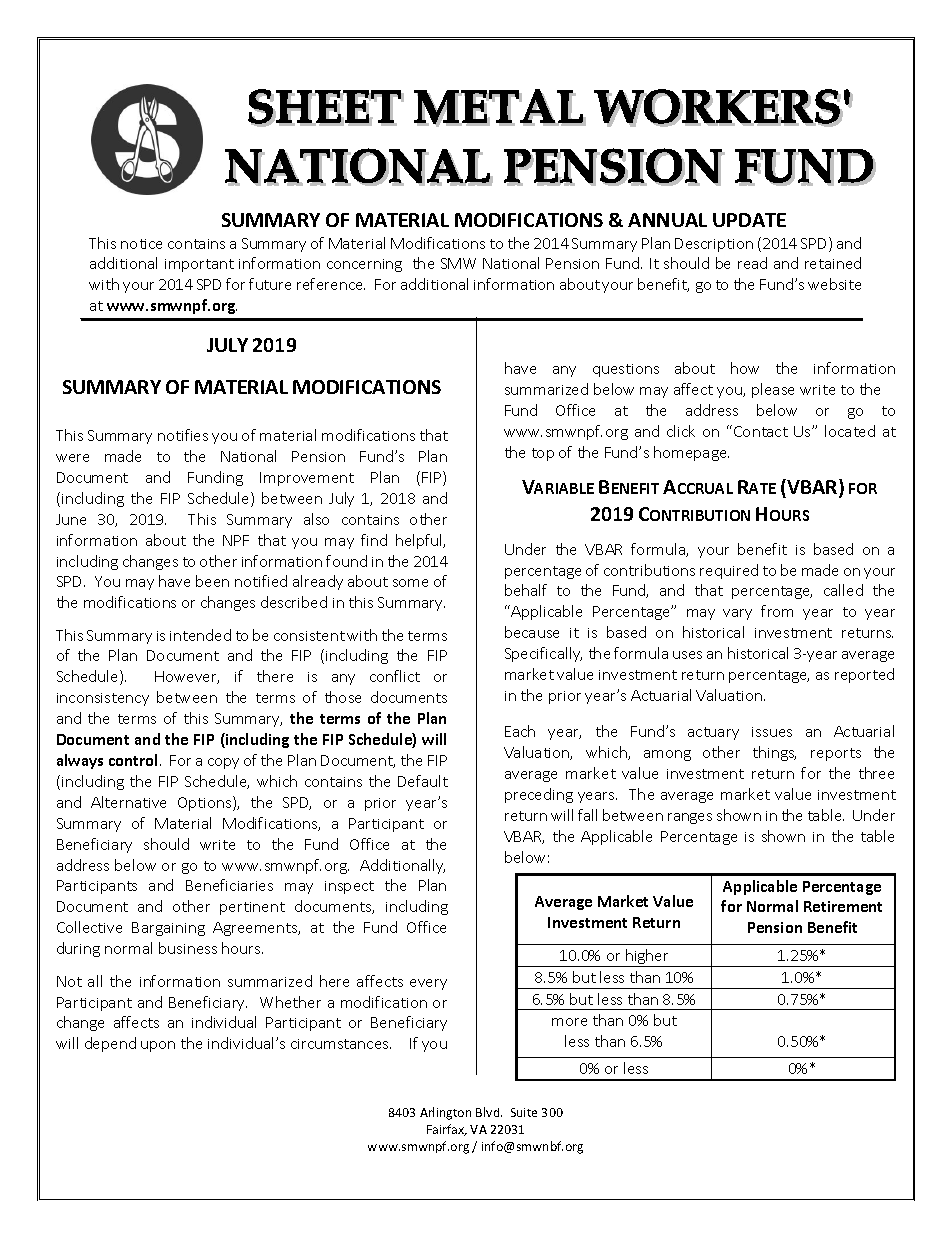  What do you see at coordinates (543, 654) in the document?
I see `Specifically` at bounding box center [543, 654].
